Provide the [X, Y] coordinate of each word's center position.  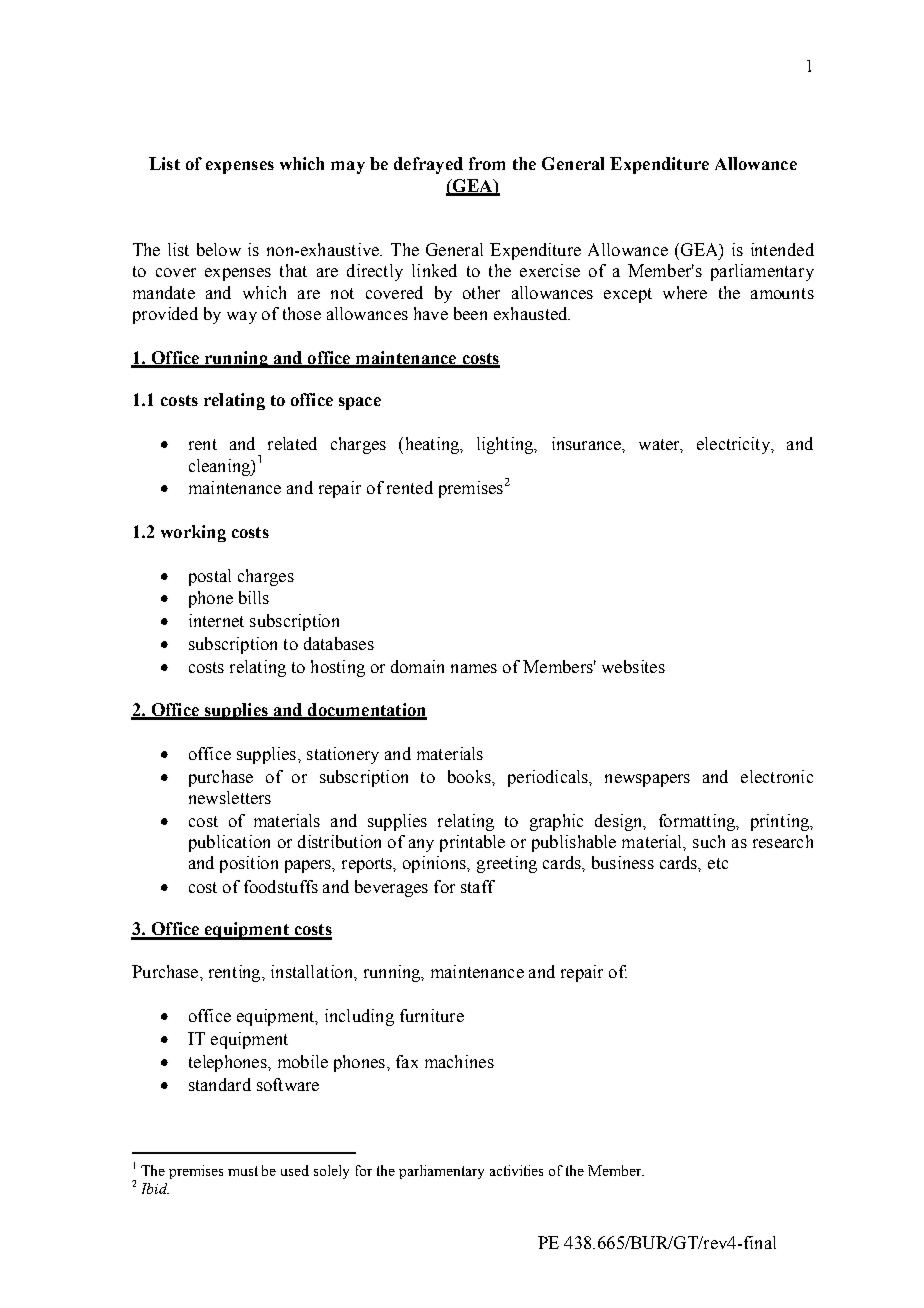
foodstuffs [281, 886]
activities [516, 1170]
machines [459, 1061]
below [219, 249]
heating [432, 445]
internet [216, 620]
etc [718, 863]
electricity [735, 445]
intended [782, 249]
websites [633, 666]
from [487, 163]
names [474, 668]
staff [478, 886]
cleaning [220, 467]
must [243, 1171]
